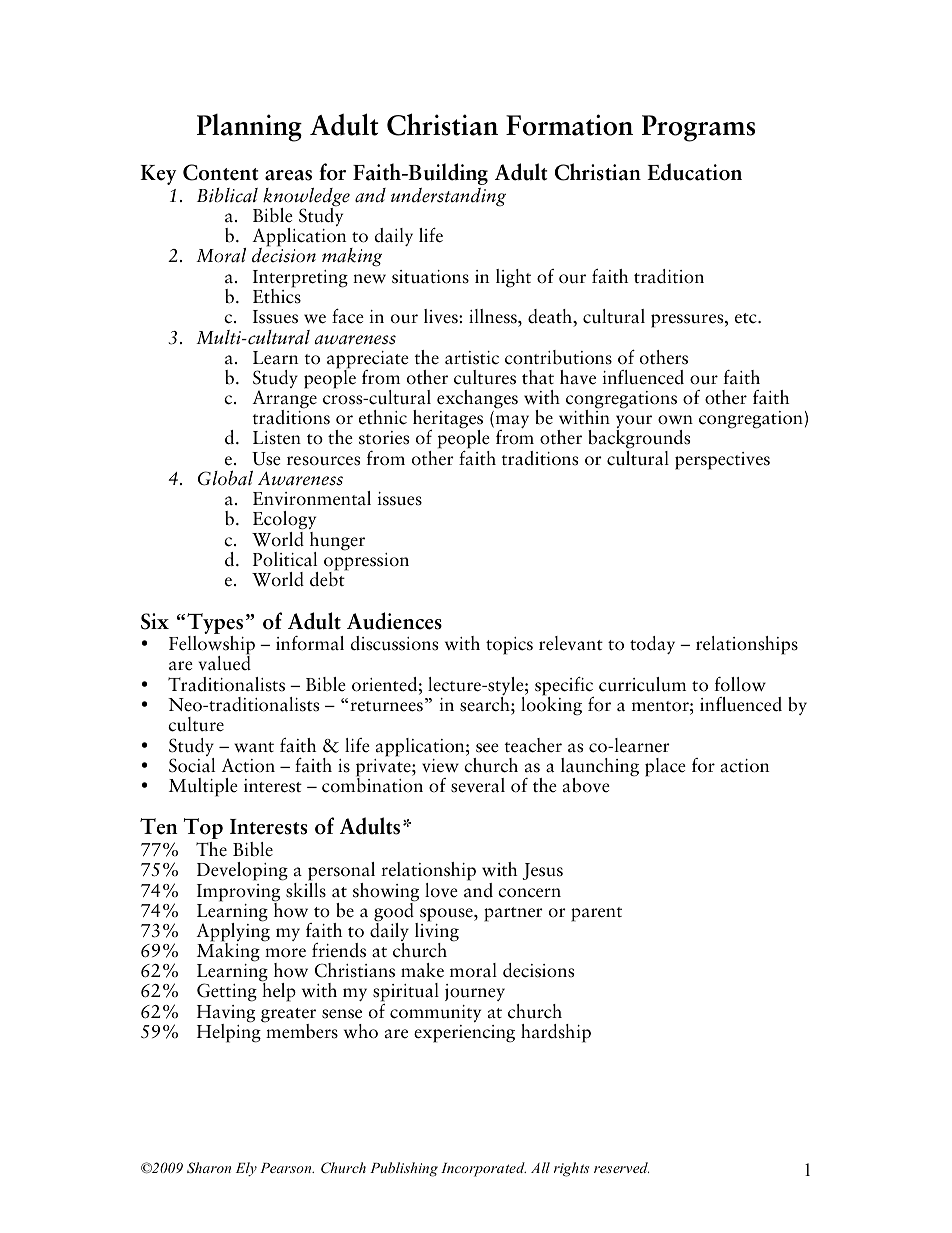  I want to click on Sharon, so click(209, 1168).
